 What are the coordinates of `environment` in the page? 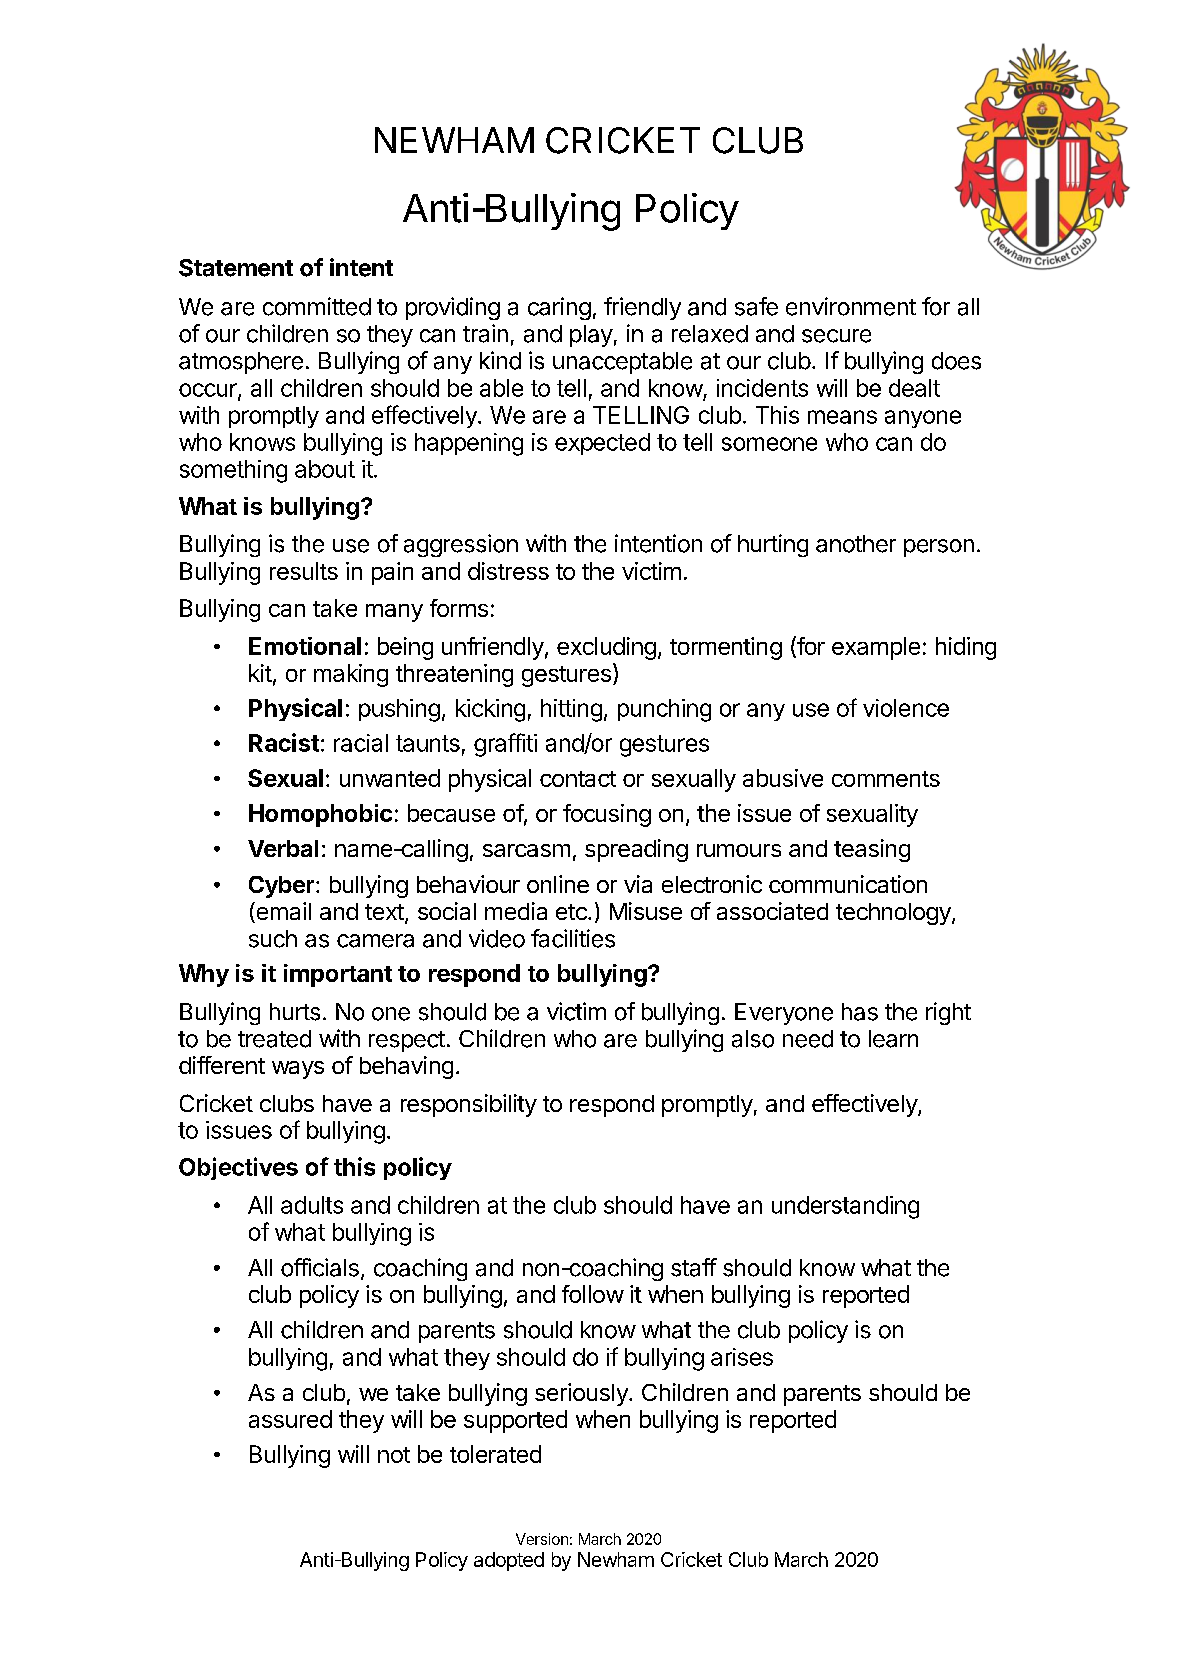 It's located at (851, 306).
